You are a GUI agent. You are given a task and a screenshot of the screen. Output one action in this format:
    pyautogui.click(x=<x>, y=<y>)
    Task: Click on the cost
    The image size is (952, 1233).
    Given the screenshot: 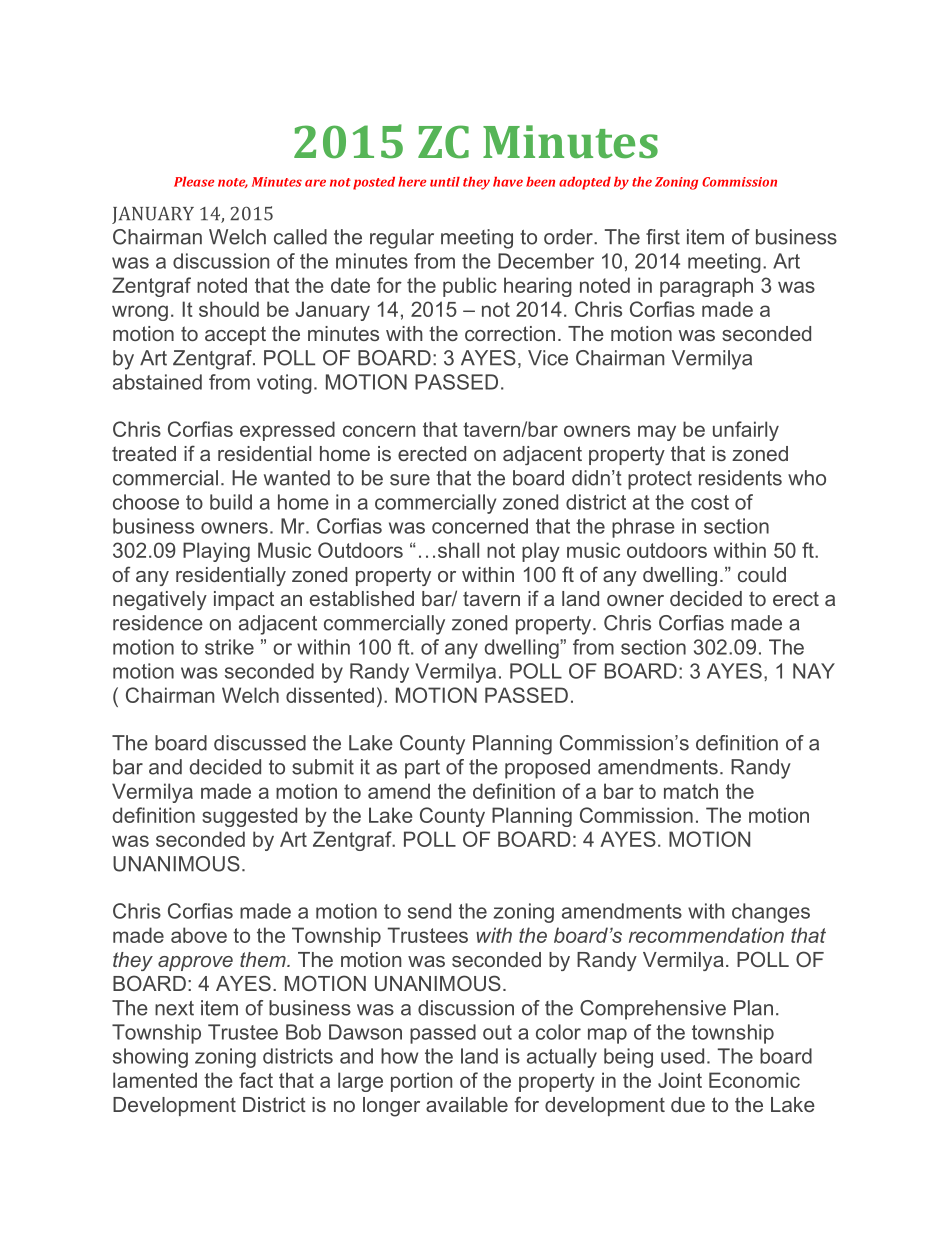 What is the action you would take?
    pyautogui.click(x=710, y=502)
